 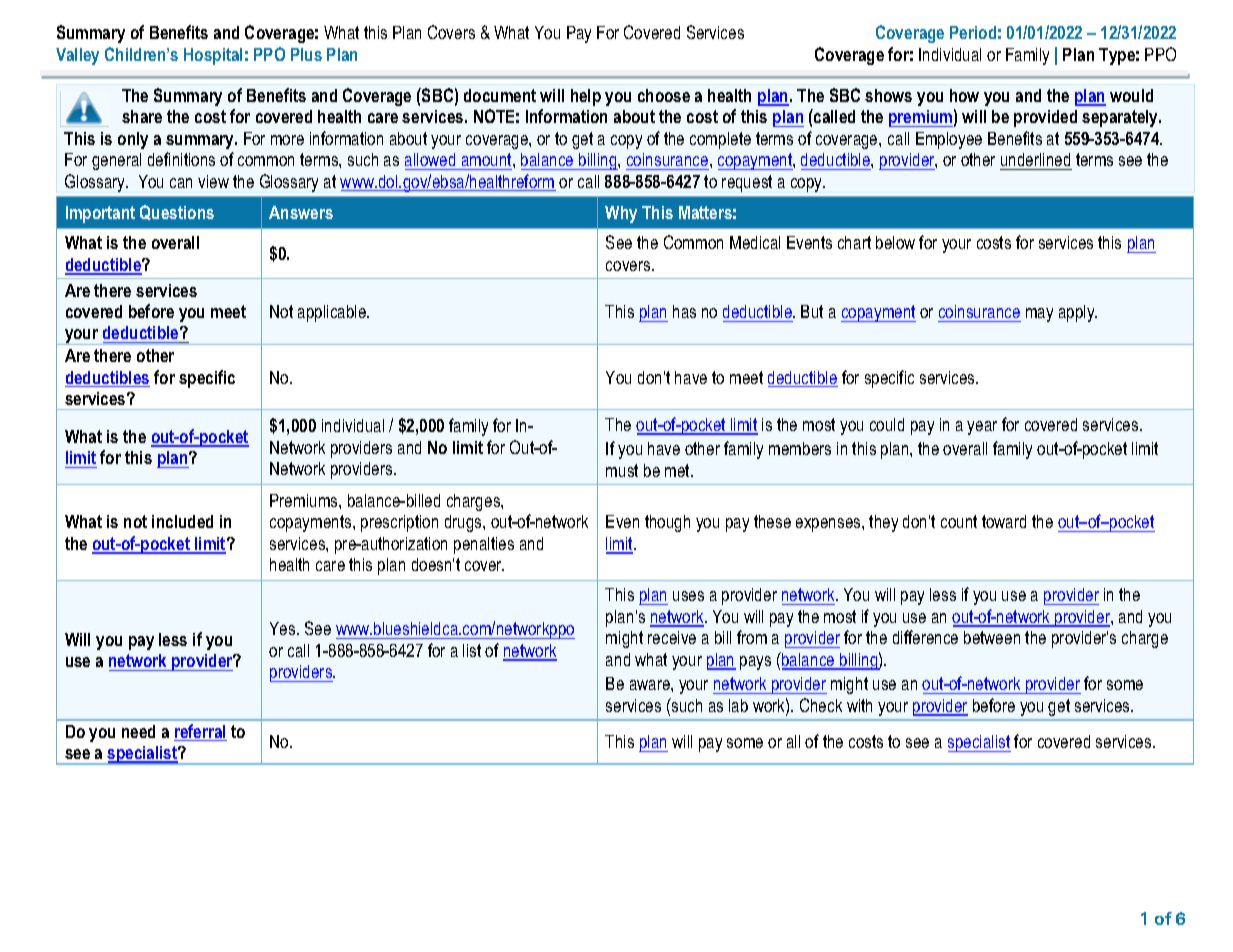 I want to click on Questions, so click(x=177, y=212).
